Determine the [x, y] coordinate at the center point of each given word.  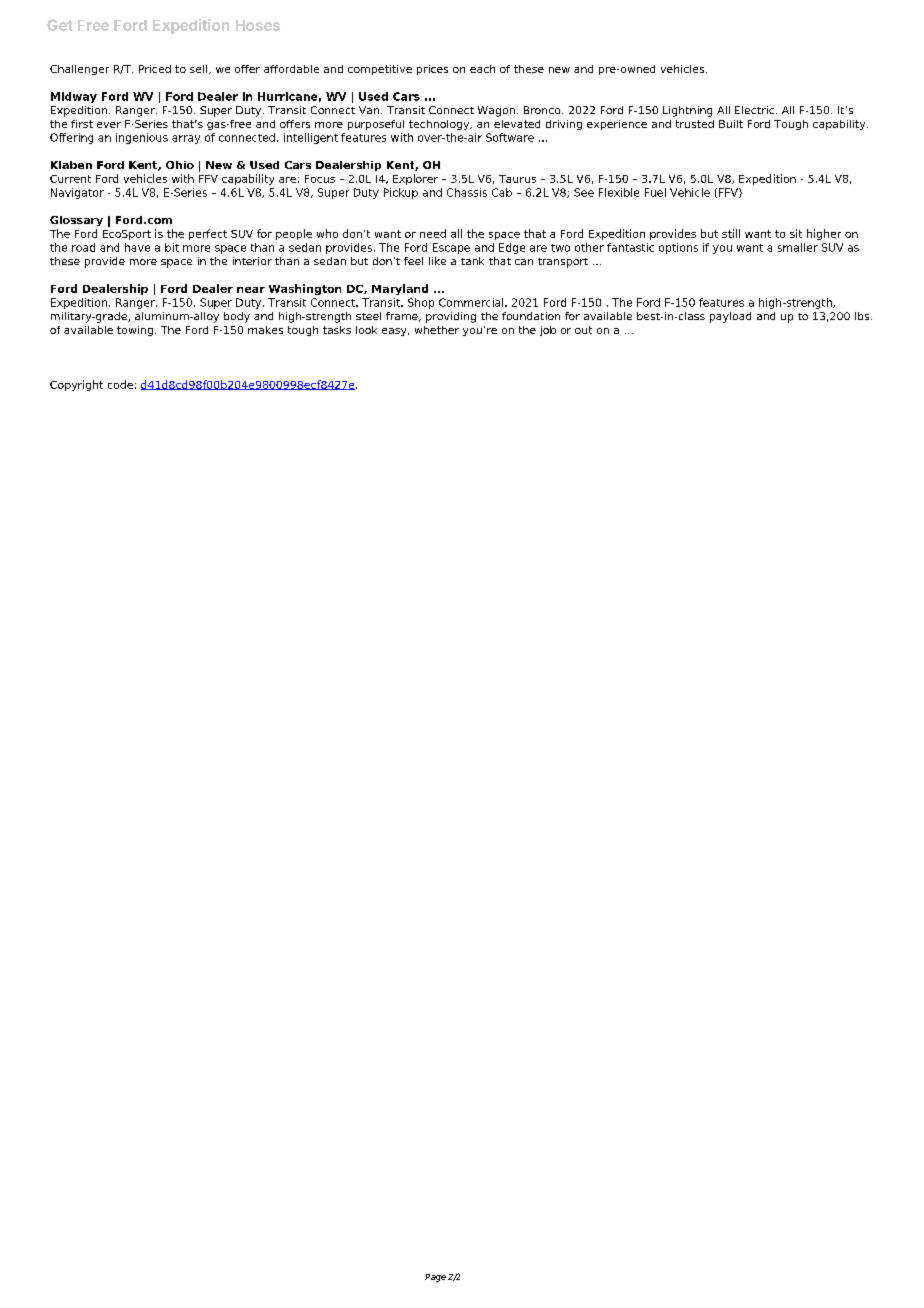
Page [435, 1278]
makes [265, 330]
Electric [756, 110]
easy [395, 332]
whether [437, 330]
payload [730, 317]
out [583, 330]
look [366, 330]
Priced [155, 69]
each [482, 69]
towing [135, 331]
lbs [863, 316]
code [120, 384]
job [548, 331]
